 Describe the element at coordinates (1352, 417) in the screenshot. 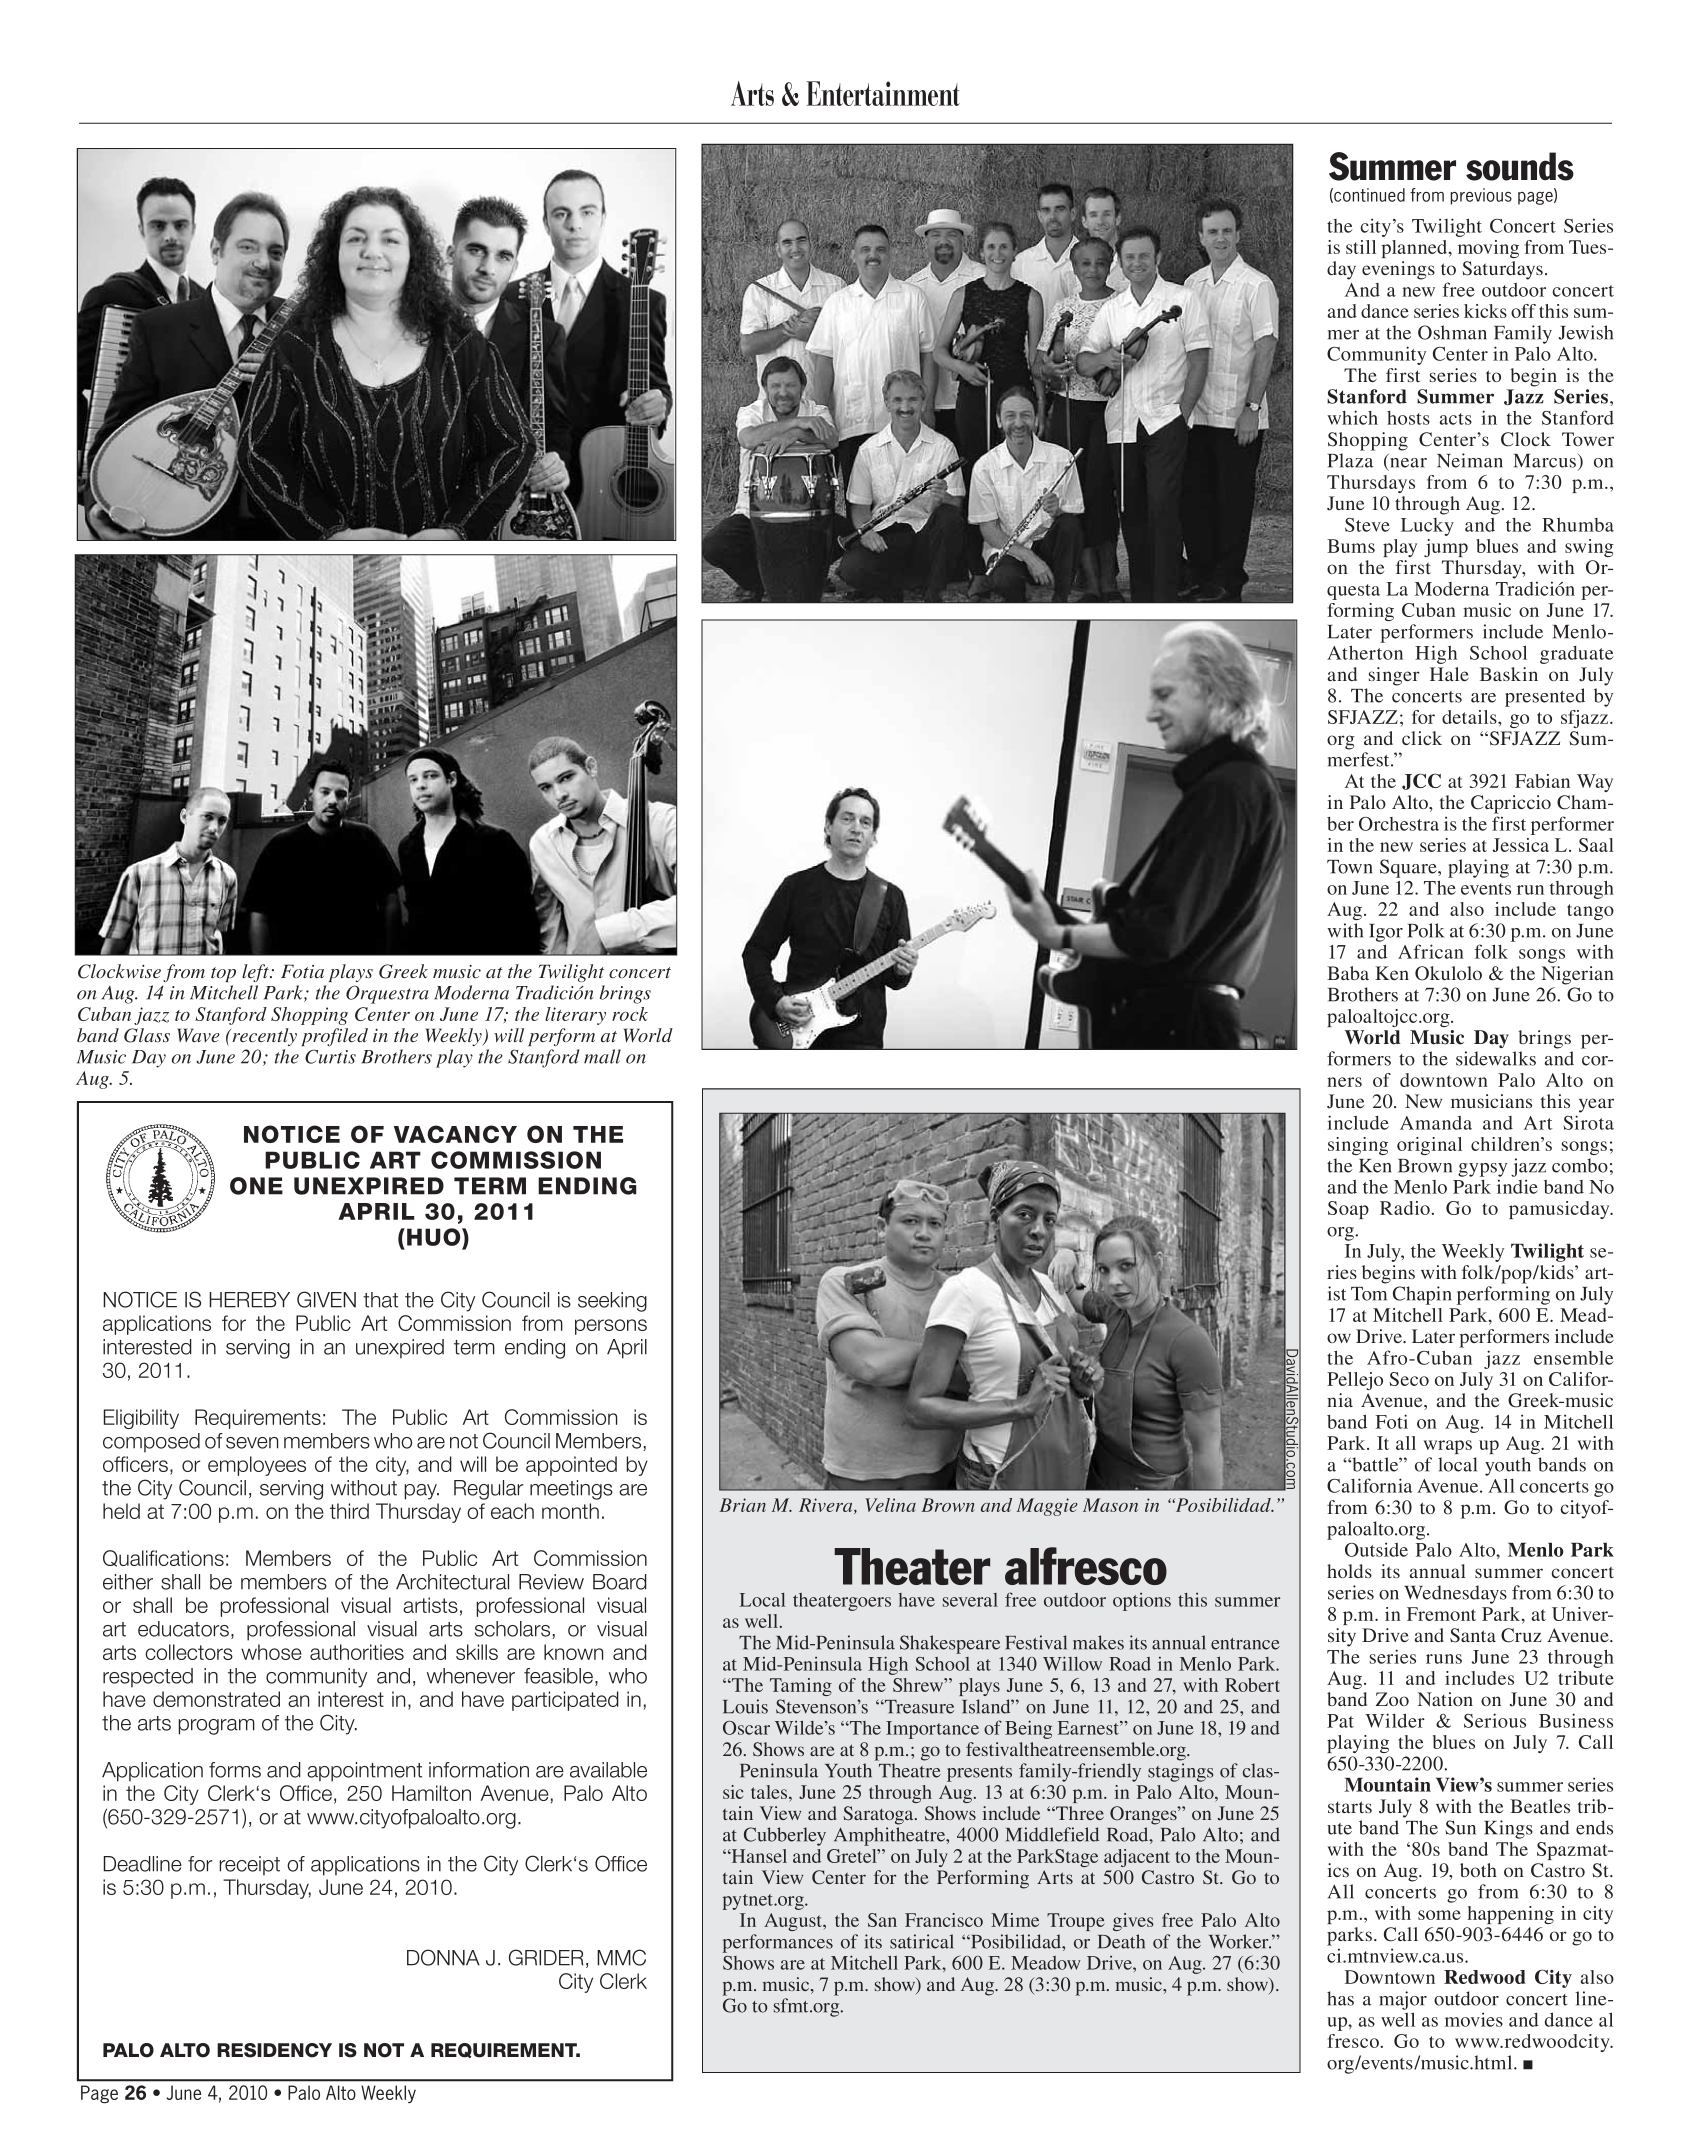

I see `which` at that location.
